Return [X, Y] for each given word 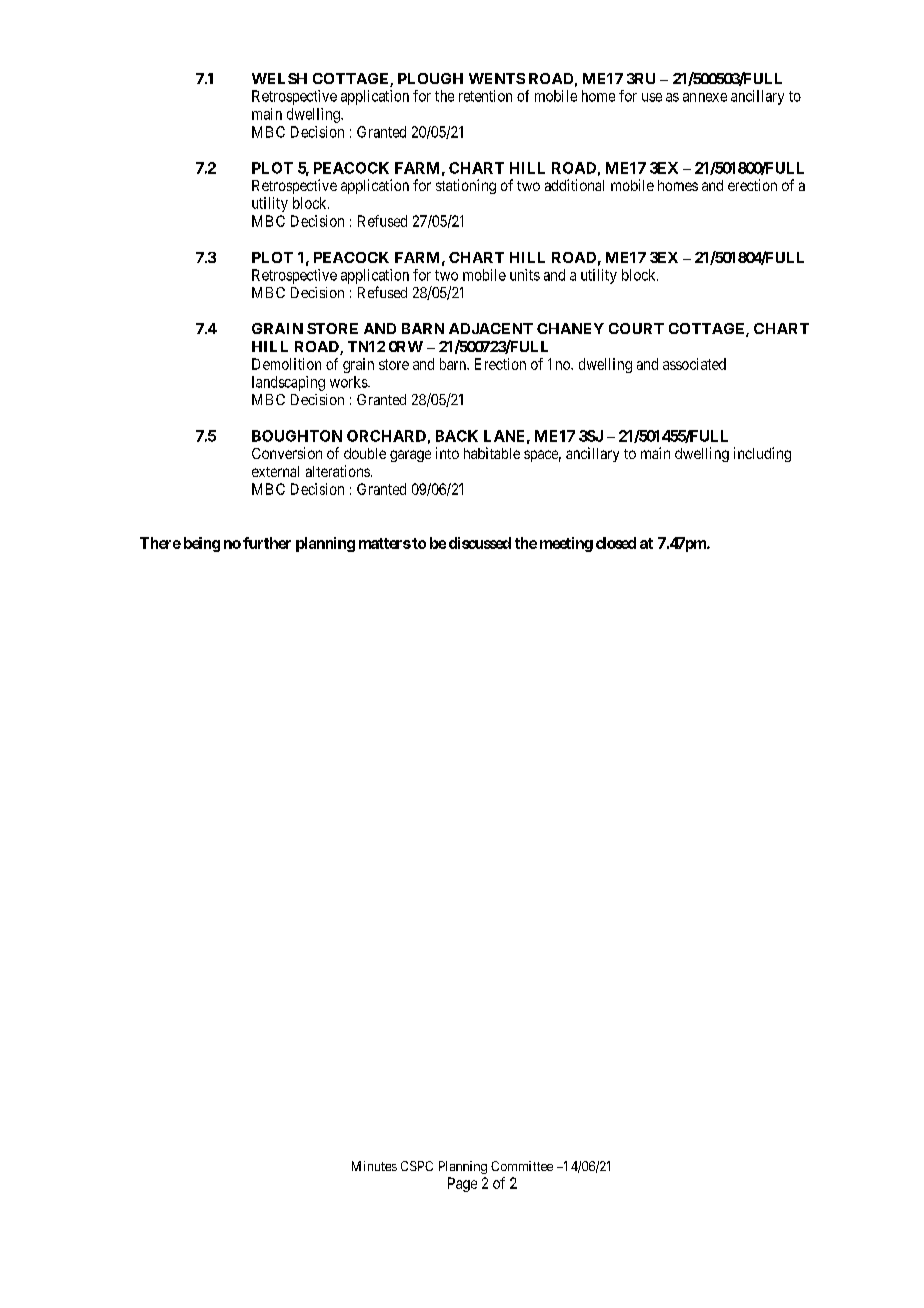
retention [485, 96]
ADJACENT [491, 328]
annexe [705, 97]
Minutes [374, 1166]
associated [694, 364]
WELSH [279, 78]
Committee [522, 1166]
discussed [480, 543]
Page [462, 1184]
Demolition [286, 364]
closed [616, 543]
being [202, 544]
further [267, 543]
